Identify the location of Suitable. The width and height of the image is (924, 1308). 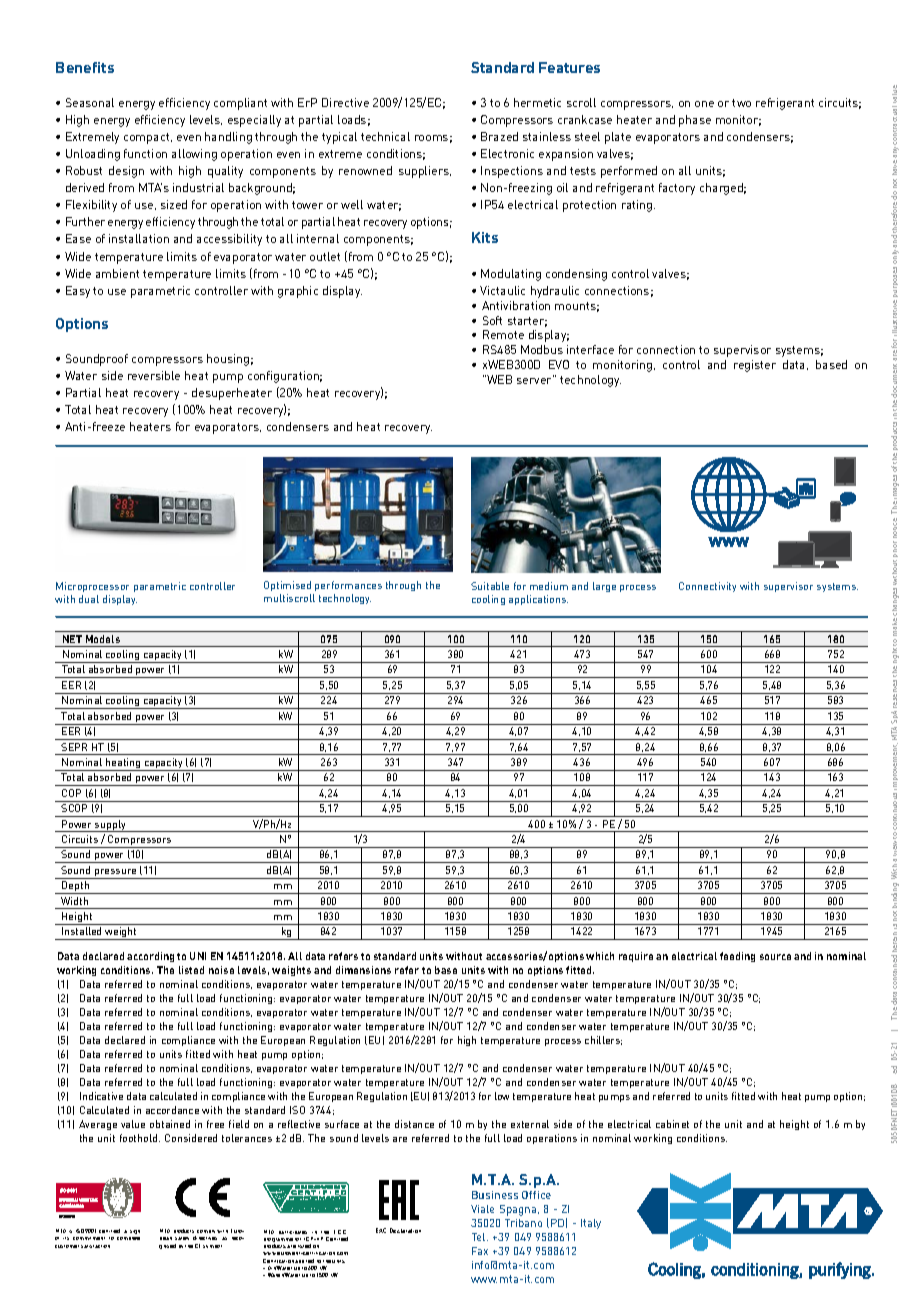
(490, 586).
